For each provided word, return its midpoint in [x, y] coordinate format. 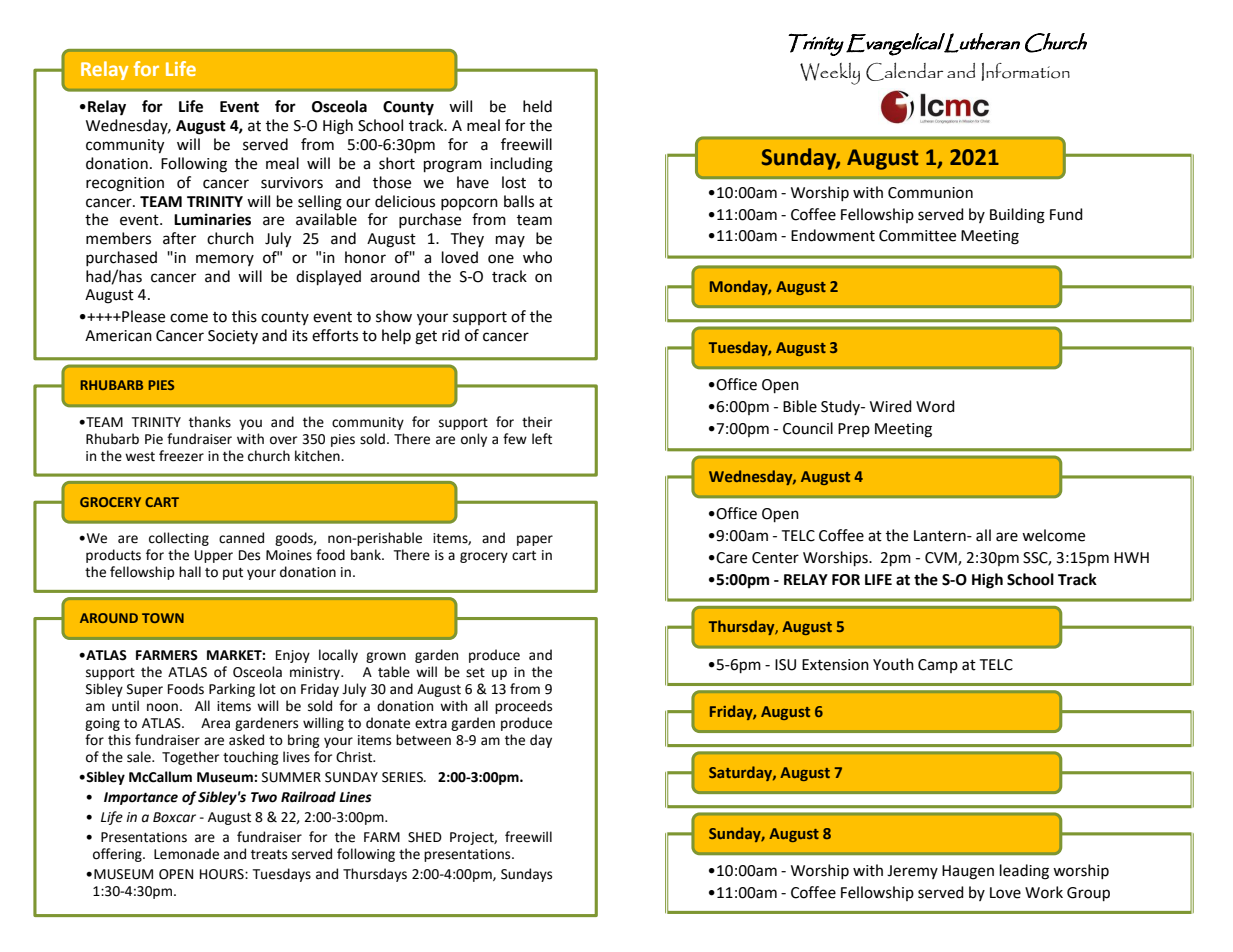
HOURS [223, 874]
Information [1025, 72]
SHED [425, 837]
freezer [181, 456]
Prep [854, 430]
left [542, 439]
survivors [292, 183]
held [537, 106]
